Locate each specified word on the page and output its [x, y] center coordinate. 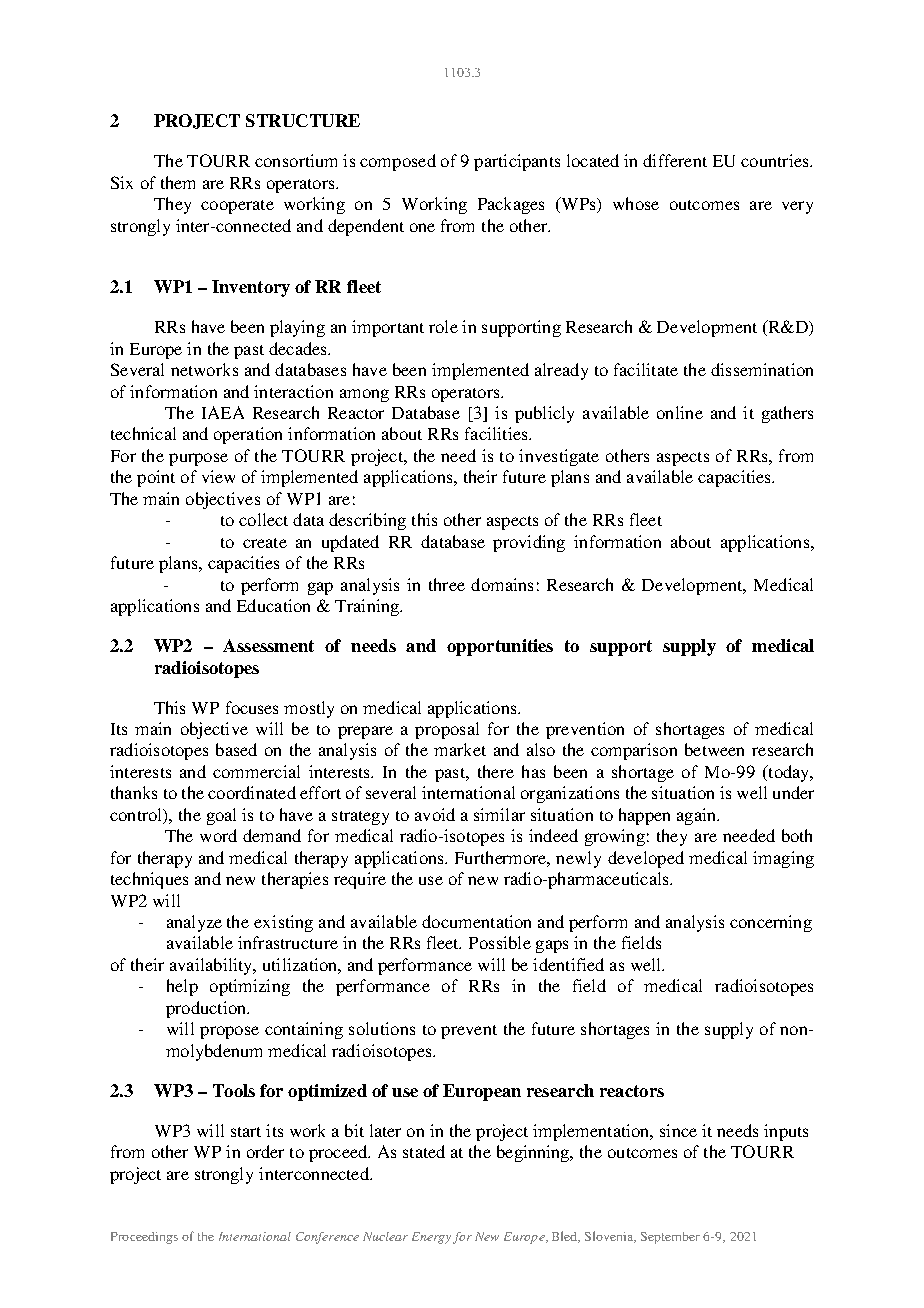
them [178, 182]
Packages [511, 205]
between [714, 749]
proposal [447, 730]
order [265, 1151]
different [675, 160]
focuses [252, 707]
